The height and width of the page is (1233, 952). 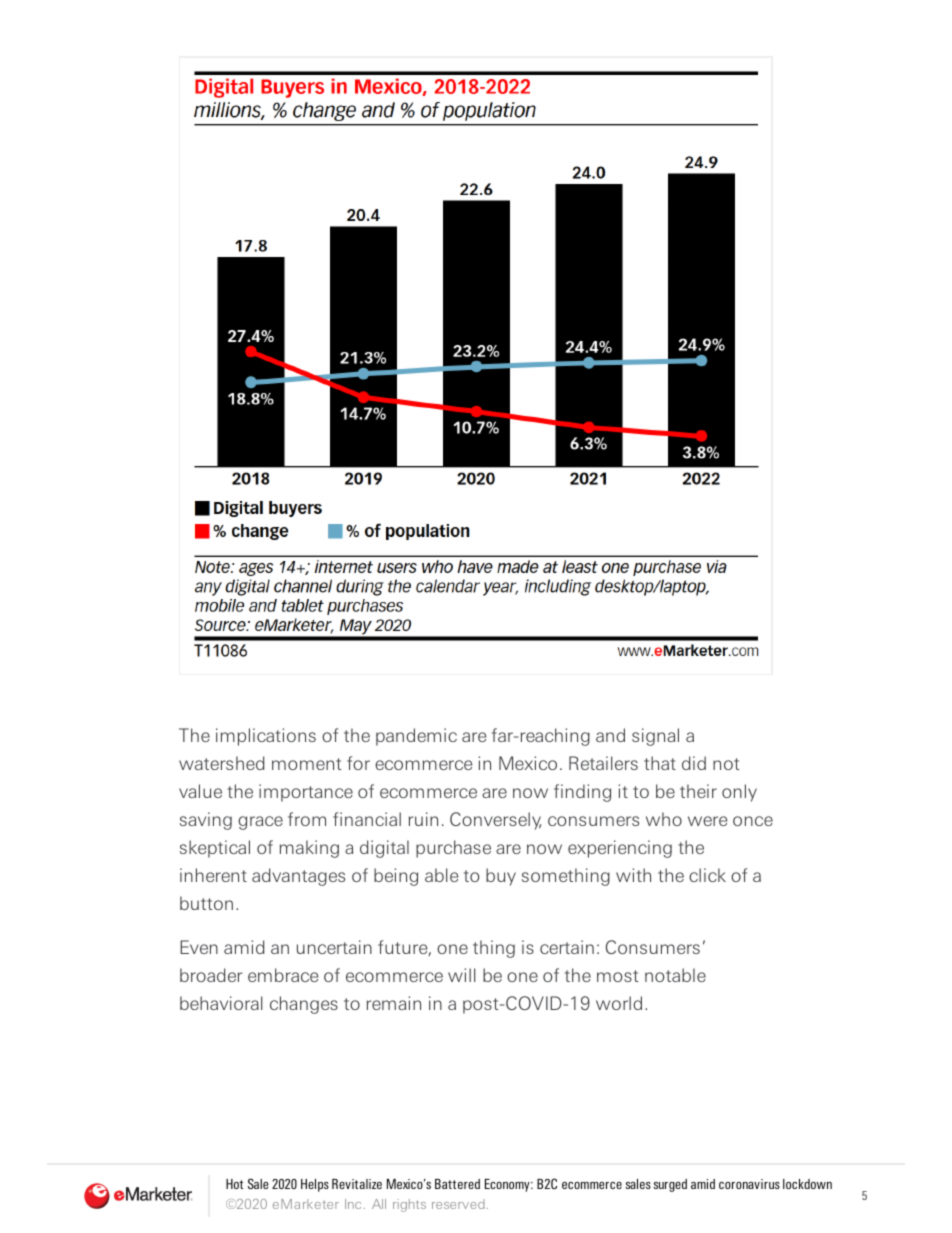 I want to click on Hot, so click(x=234, y=1184).
